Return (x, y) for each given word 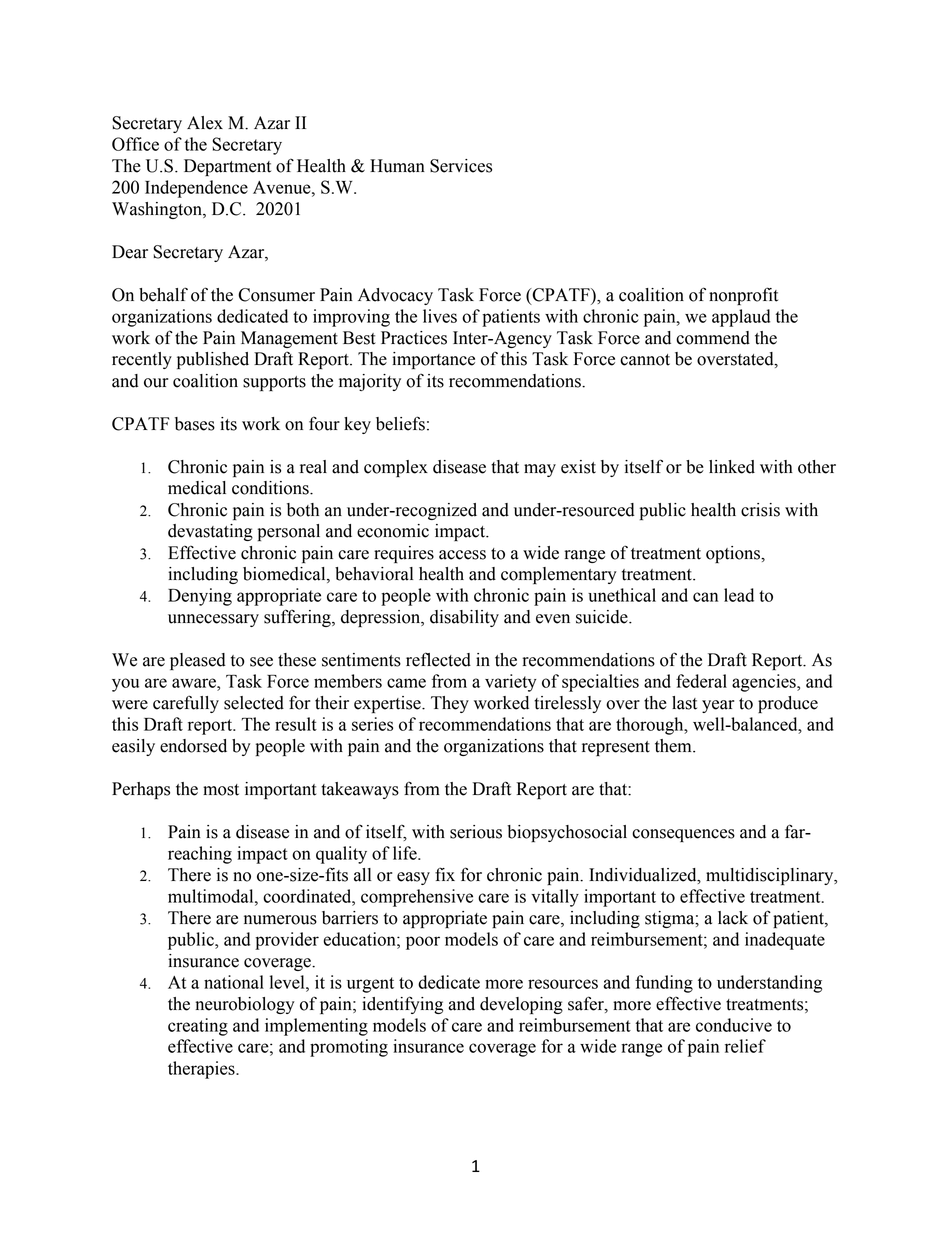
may (540, 470)
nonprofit (743, 296)
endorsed (193, 746)
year (718, 706)
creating (198, 1027)
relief (745, 1046)
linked (732, 467)
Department (227, 167)
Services (461, 166)
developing (521, 1005)
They (450, 704)
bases (195, 424)
